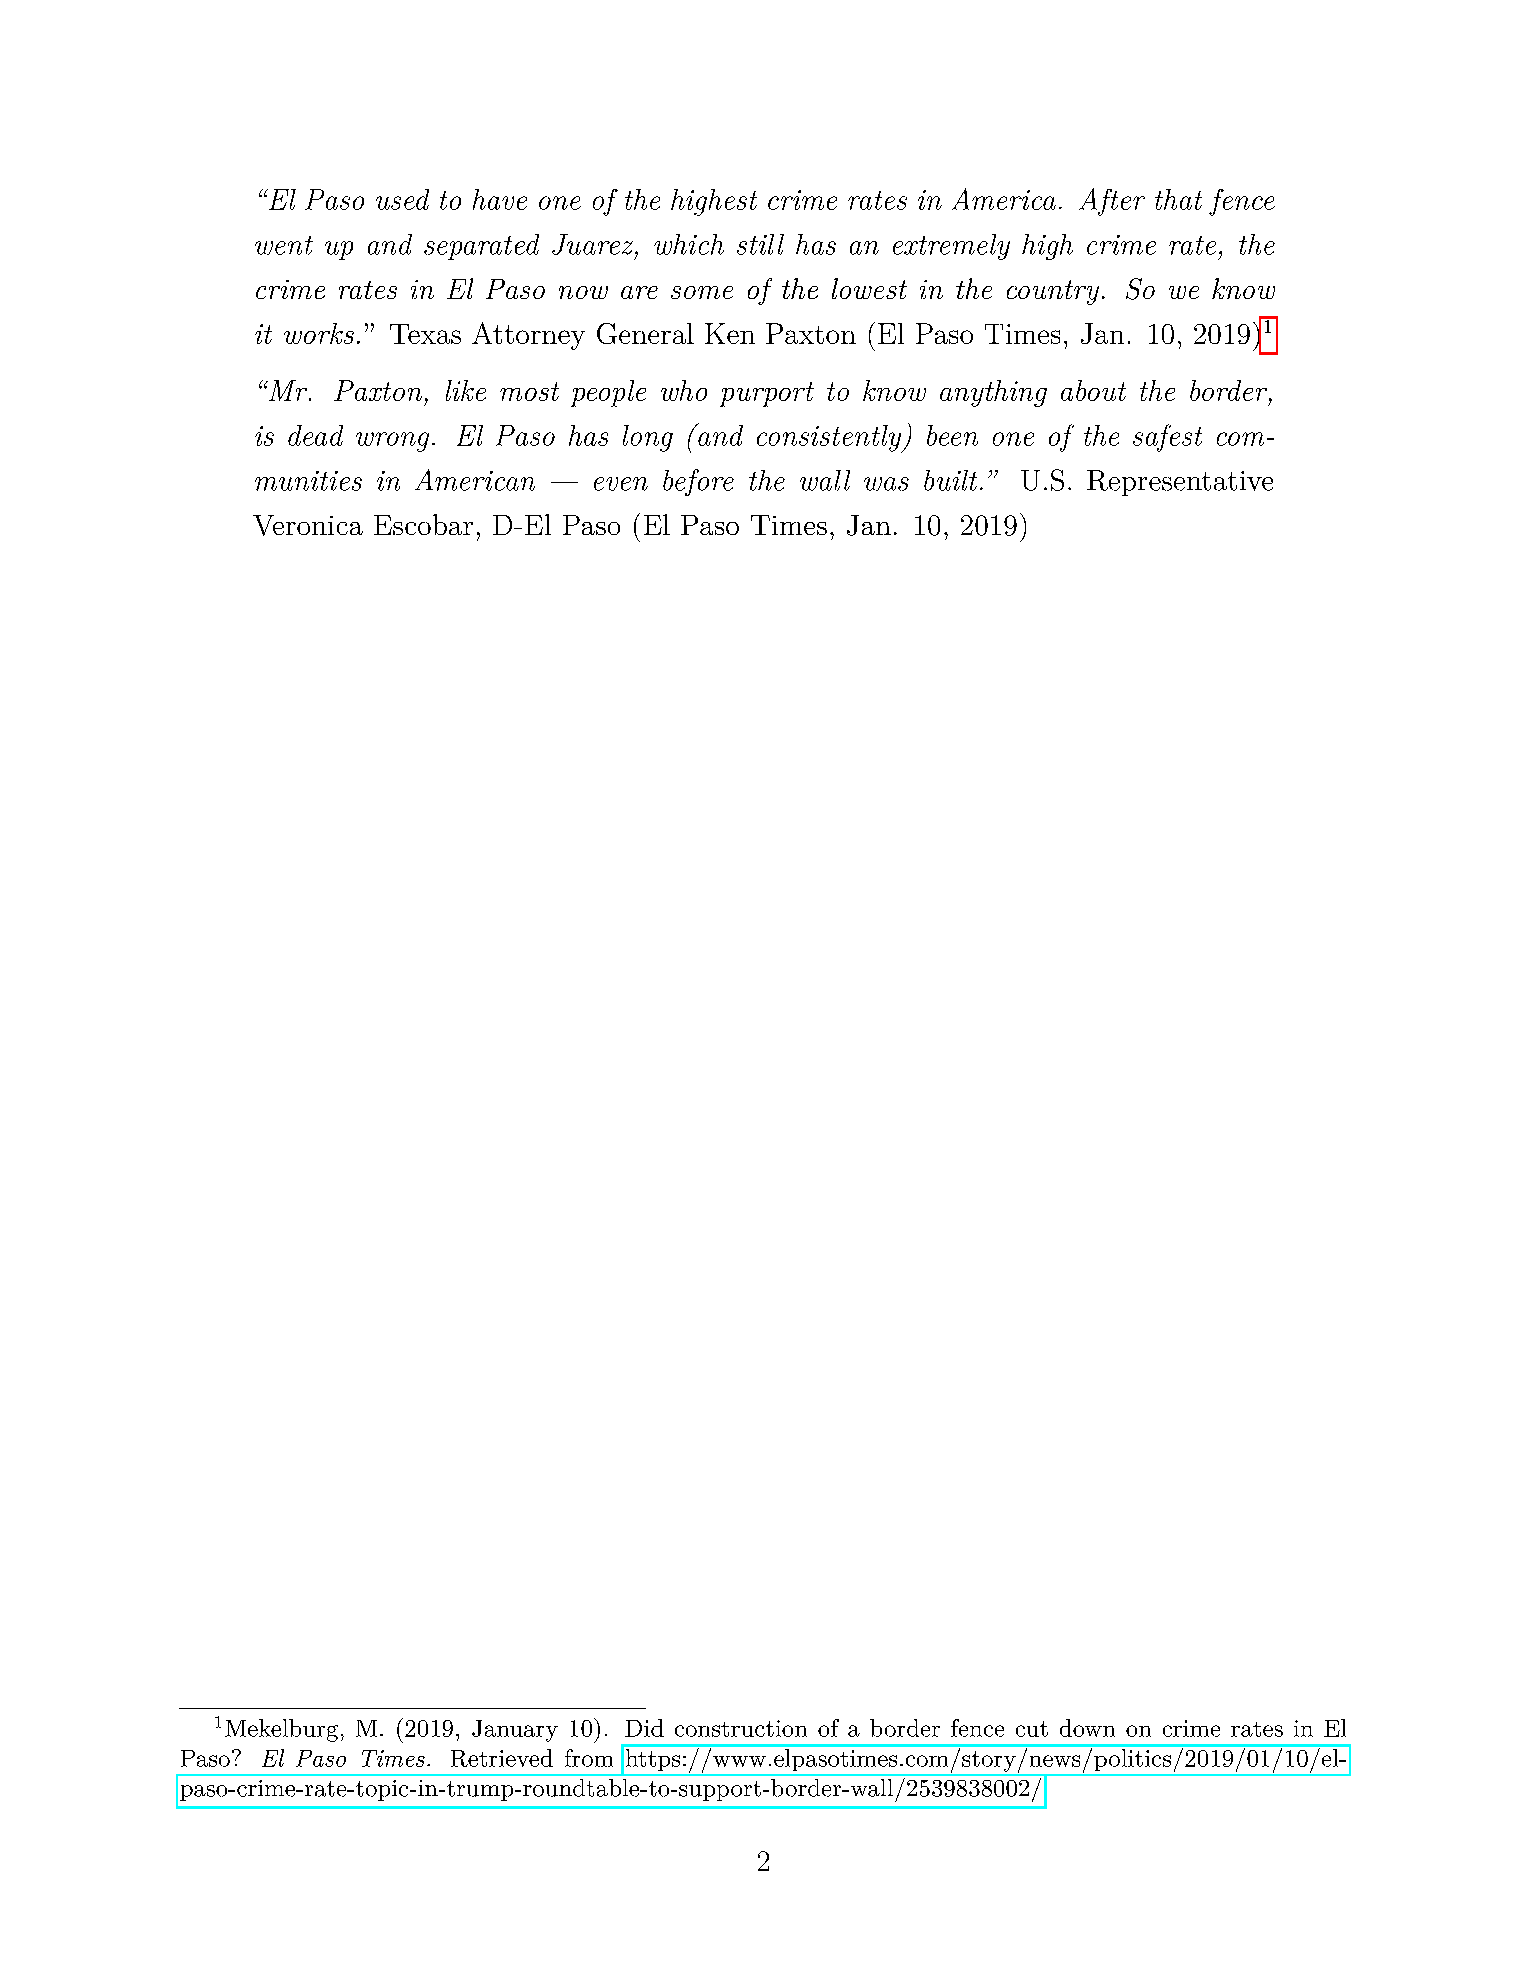 This page has width=1527, height=1976. I want to click on Escobar, so click(423, 524).
